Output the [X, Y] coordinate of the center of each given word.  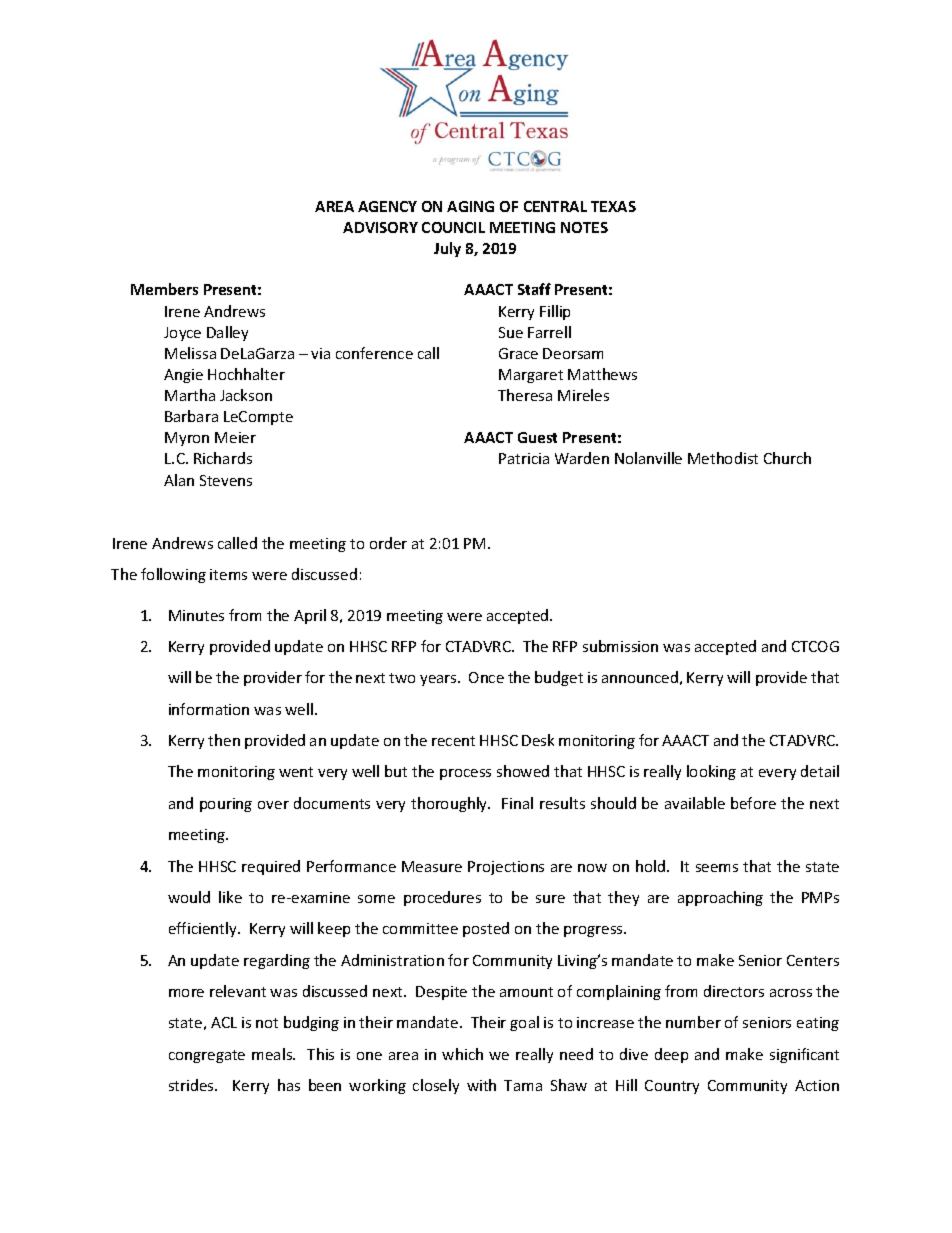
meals [273, 1054]
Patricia [524, 458]
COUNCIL [453, 227]
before [753, 803]
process [465, 774]
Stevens [226, 480]
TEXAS [613, 206]
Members [164, 289]
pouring [226, 805]
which [462, 1054]
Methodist [723, 458]
